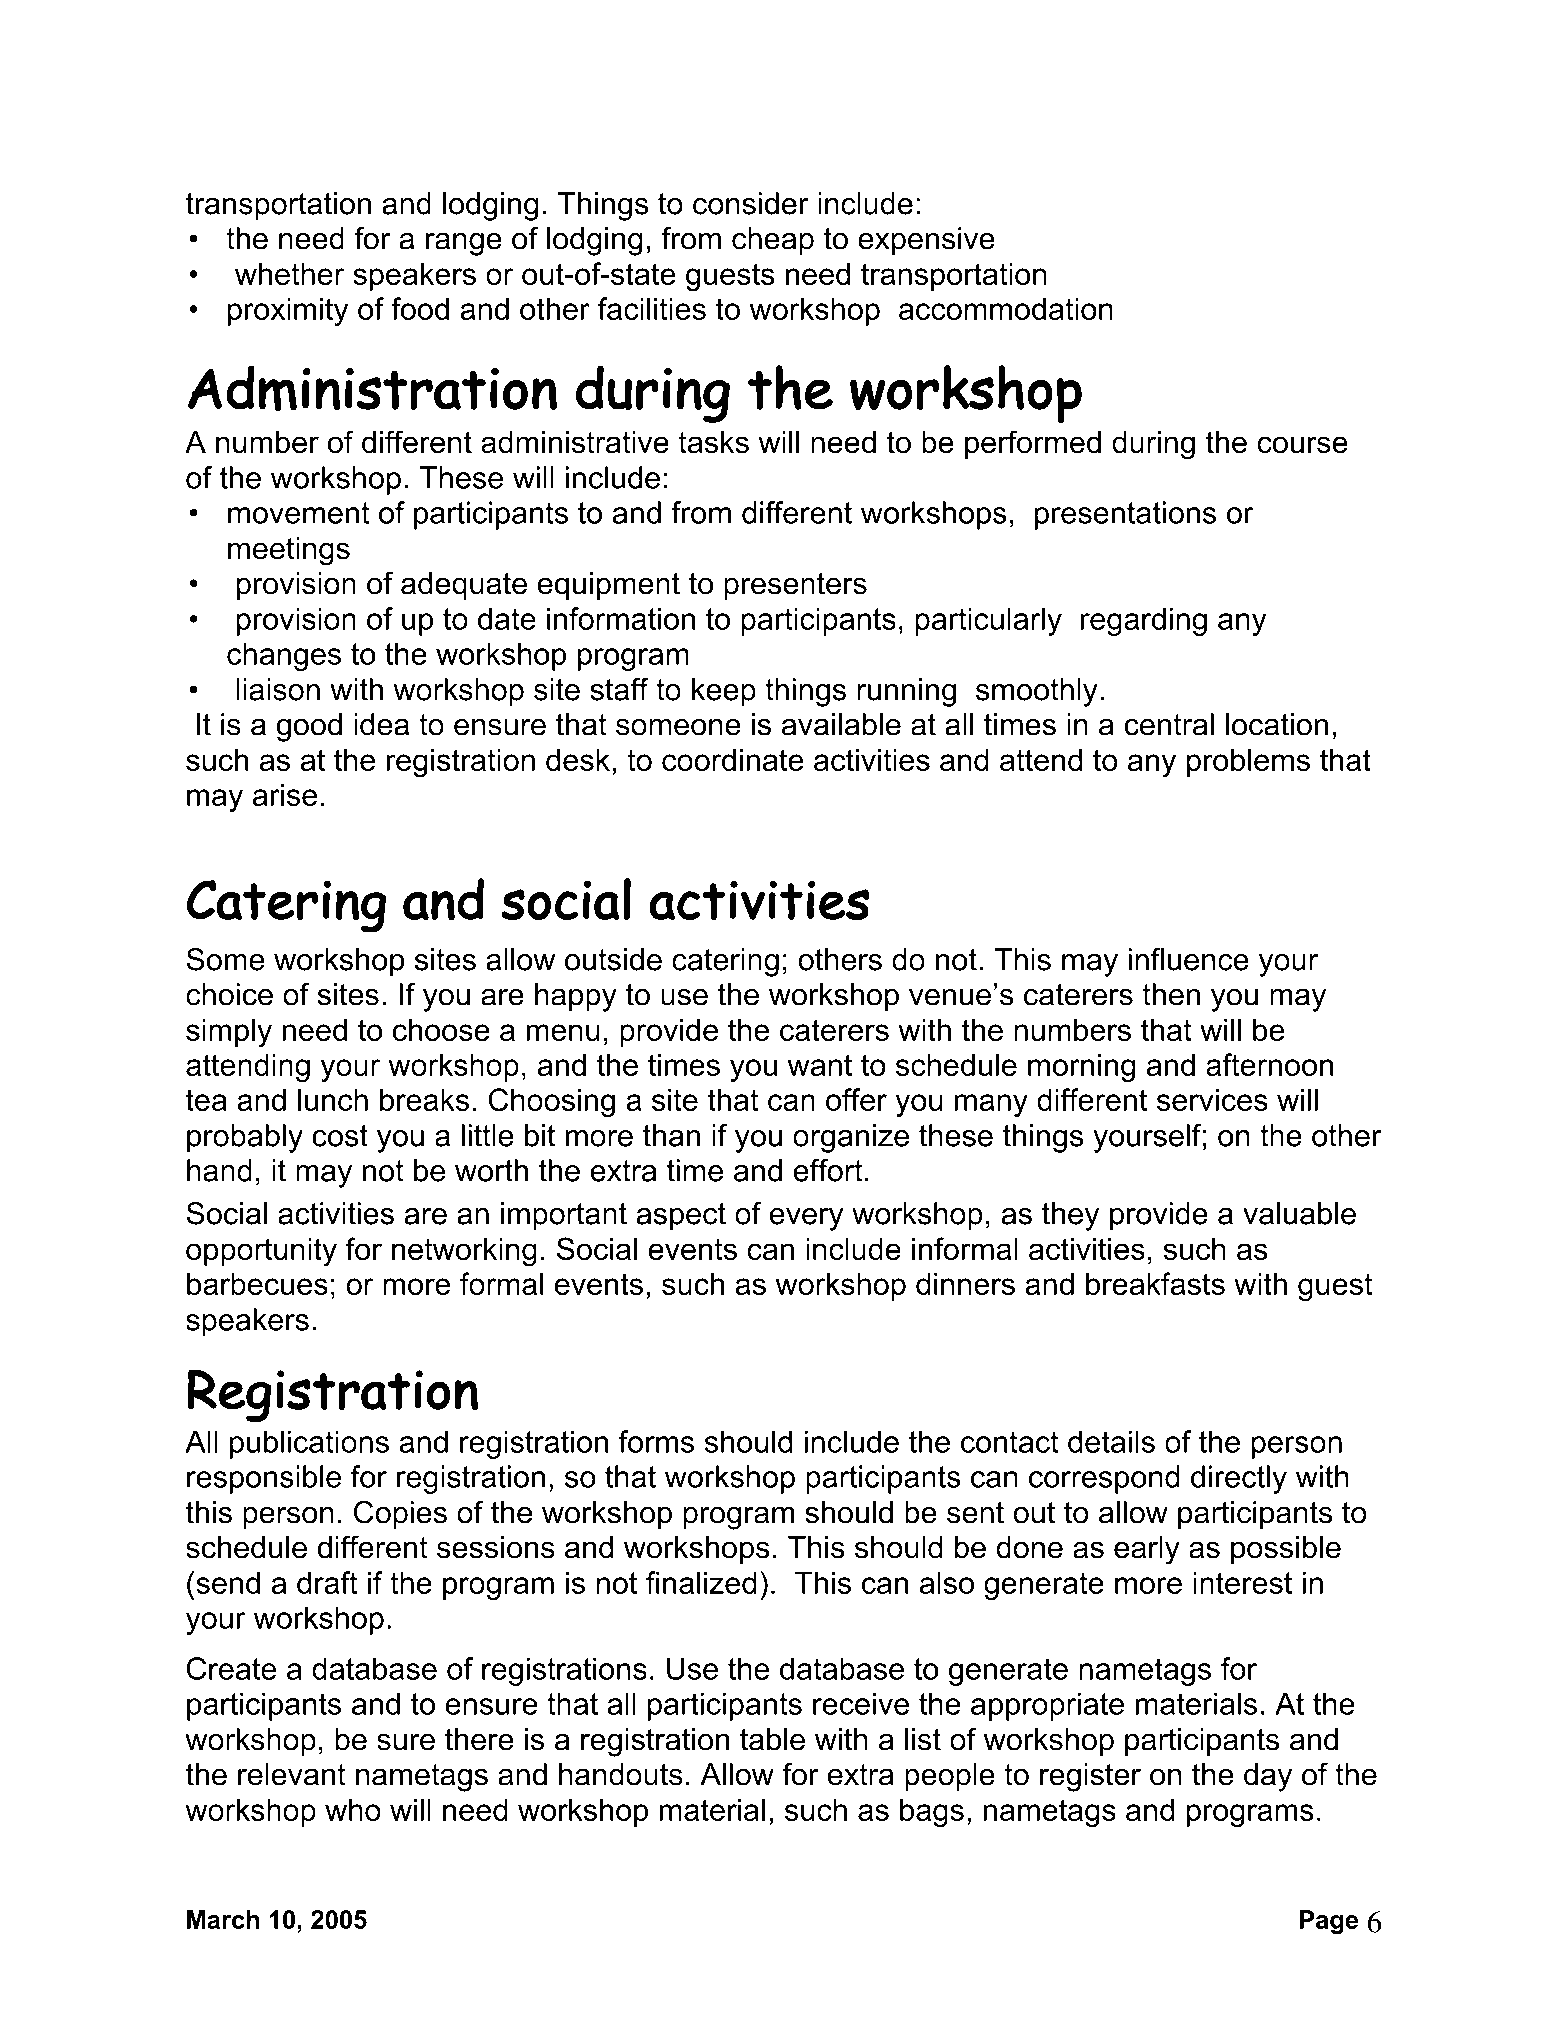  I want to click on barbecues, so click(257, 1283).
